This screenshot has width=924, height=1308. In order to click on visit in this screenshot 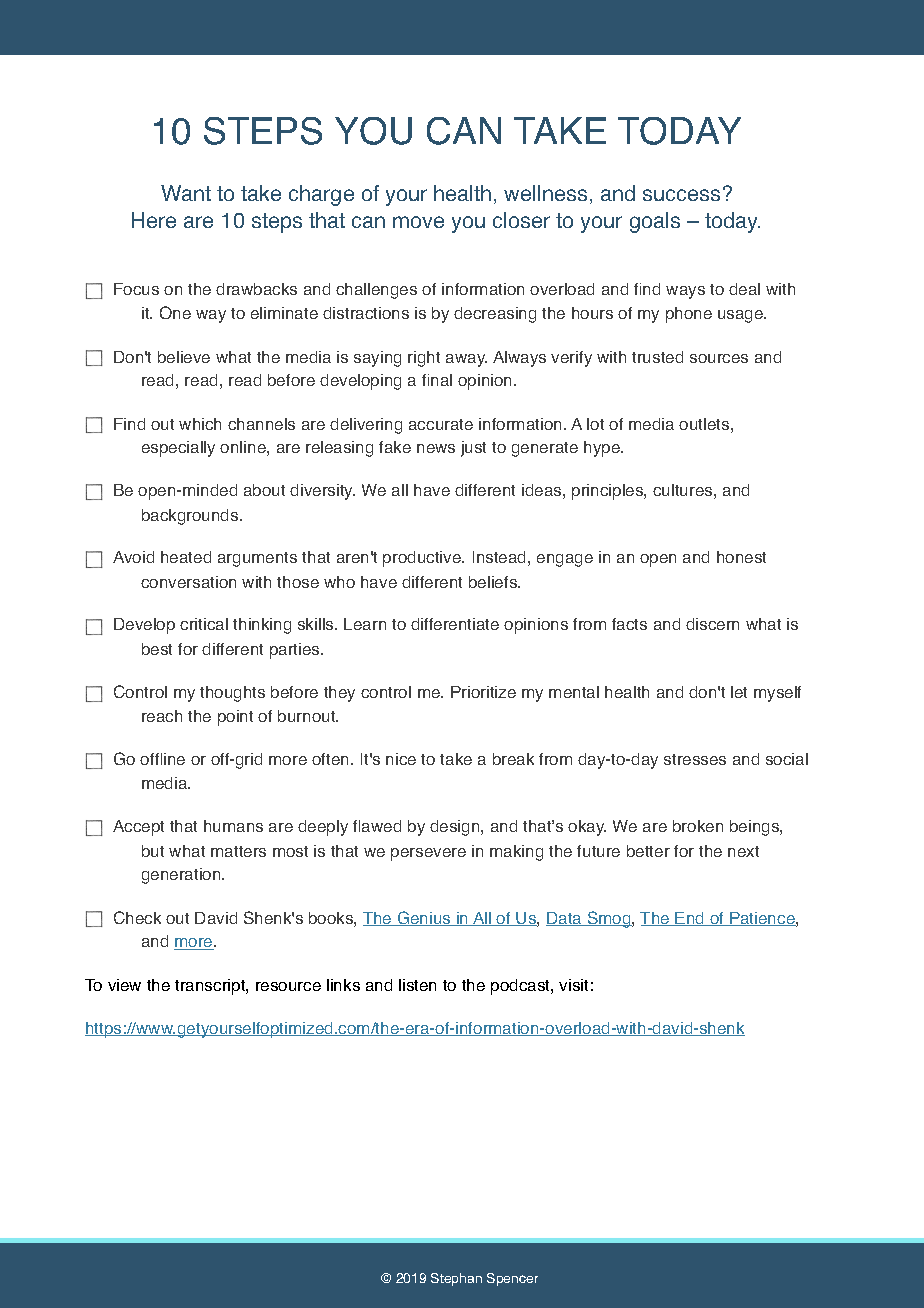, I will do `click(573, 985)`.
